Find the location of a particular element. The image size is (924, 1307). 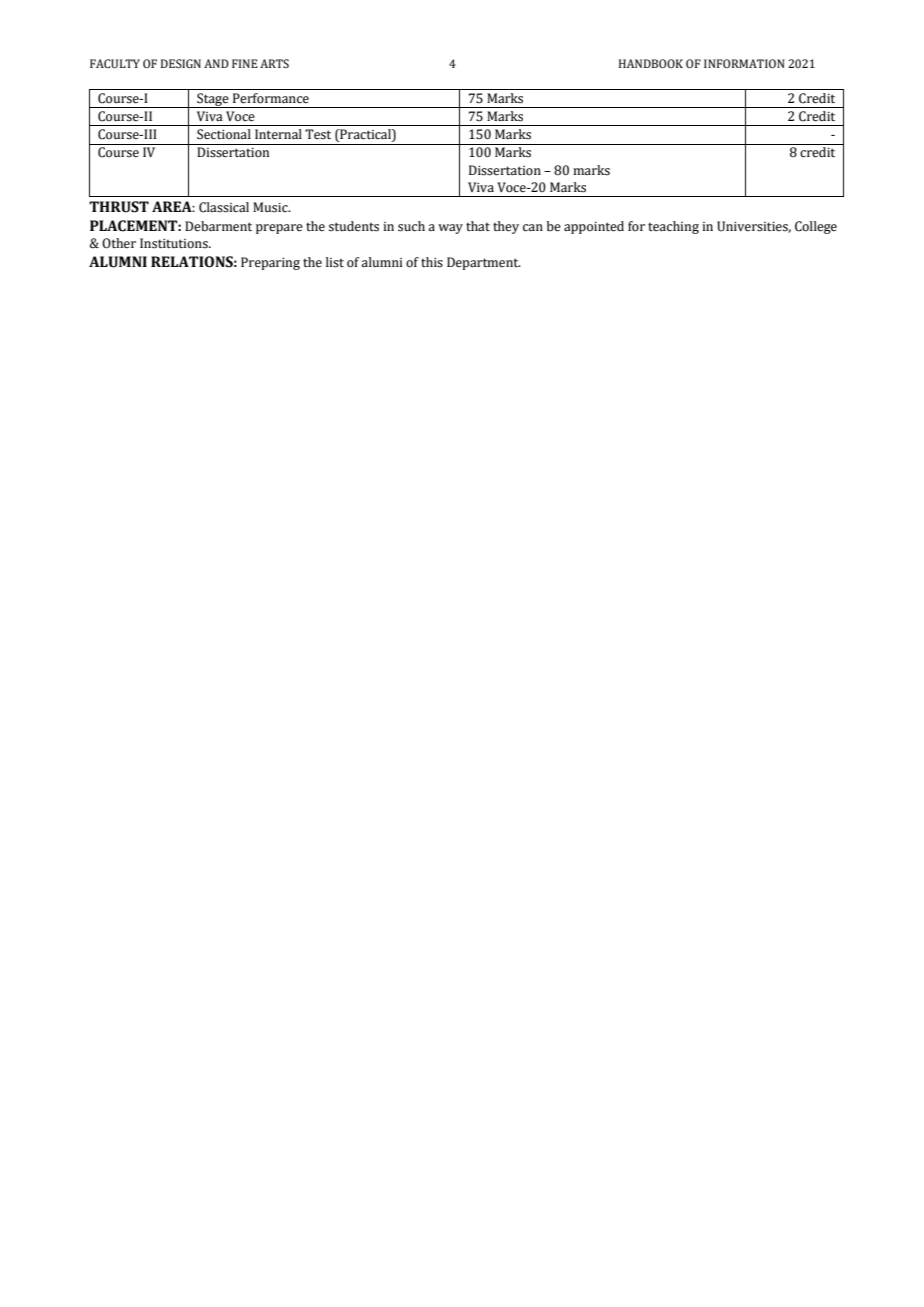

INFORMATION is located at coordinates (744, 63).
